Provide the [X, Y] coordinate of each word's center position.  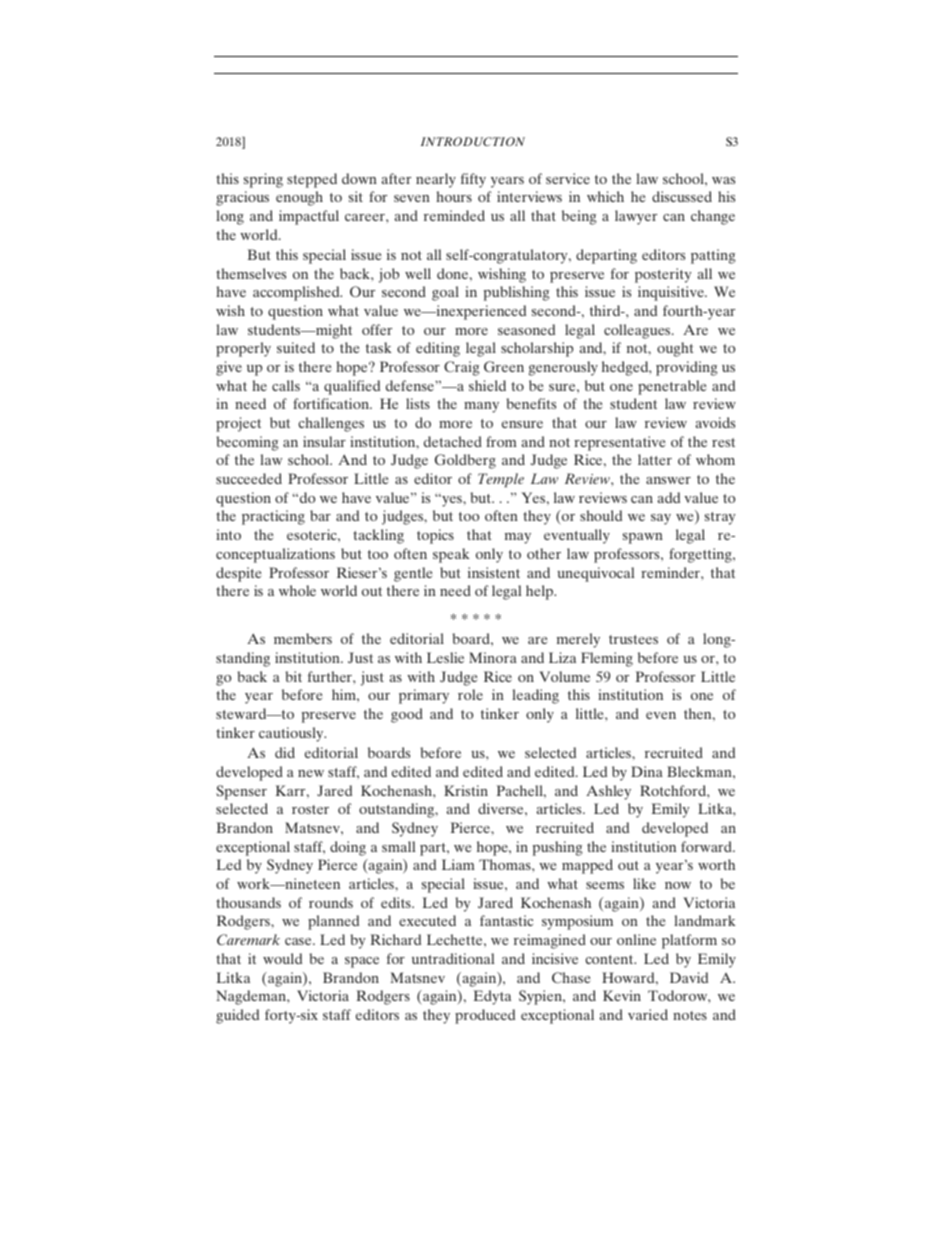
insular [324, 441]
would [282, 958]
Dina [647, 771]
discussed [682, 196]
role [470, 694]
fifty [473, 180]
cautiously [292, 734]
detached [453, 441]
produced [485, 1016]
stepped [312, 180]
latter [655, 459]
